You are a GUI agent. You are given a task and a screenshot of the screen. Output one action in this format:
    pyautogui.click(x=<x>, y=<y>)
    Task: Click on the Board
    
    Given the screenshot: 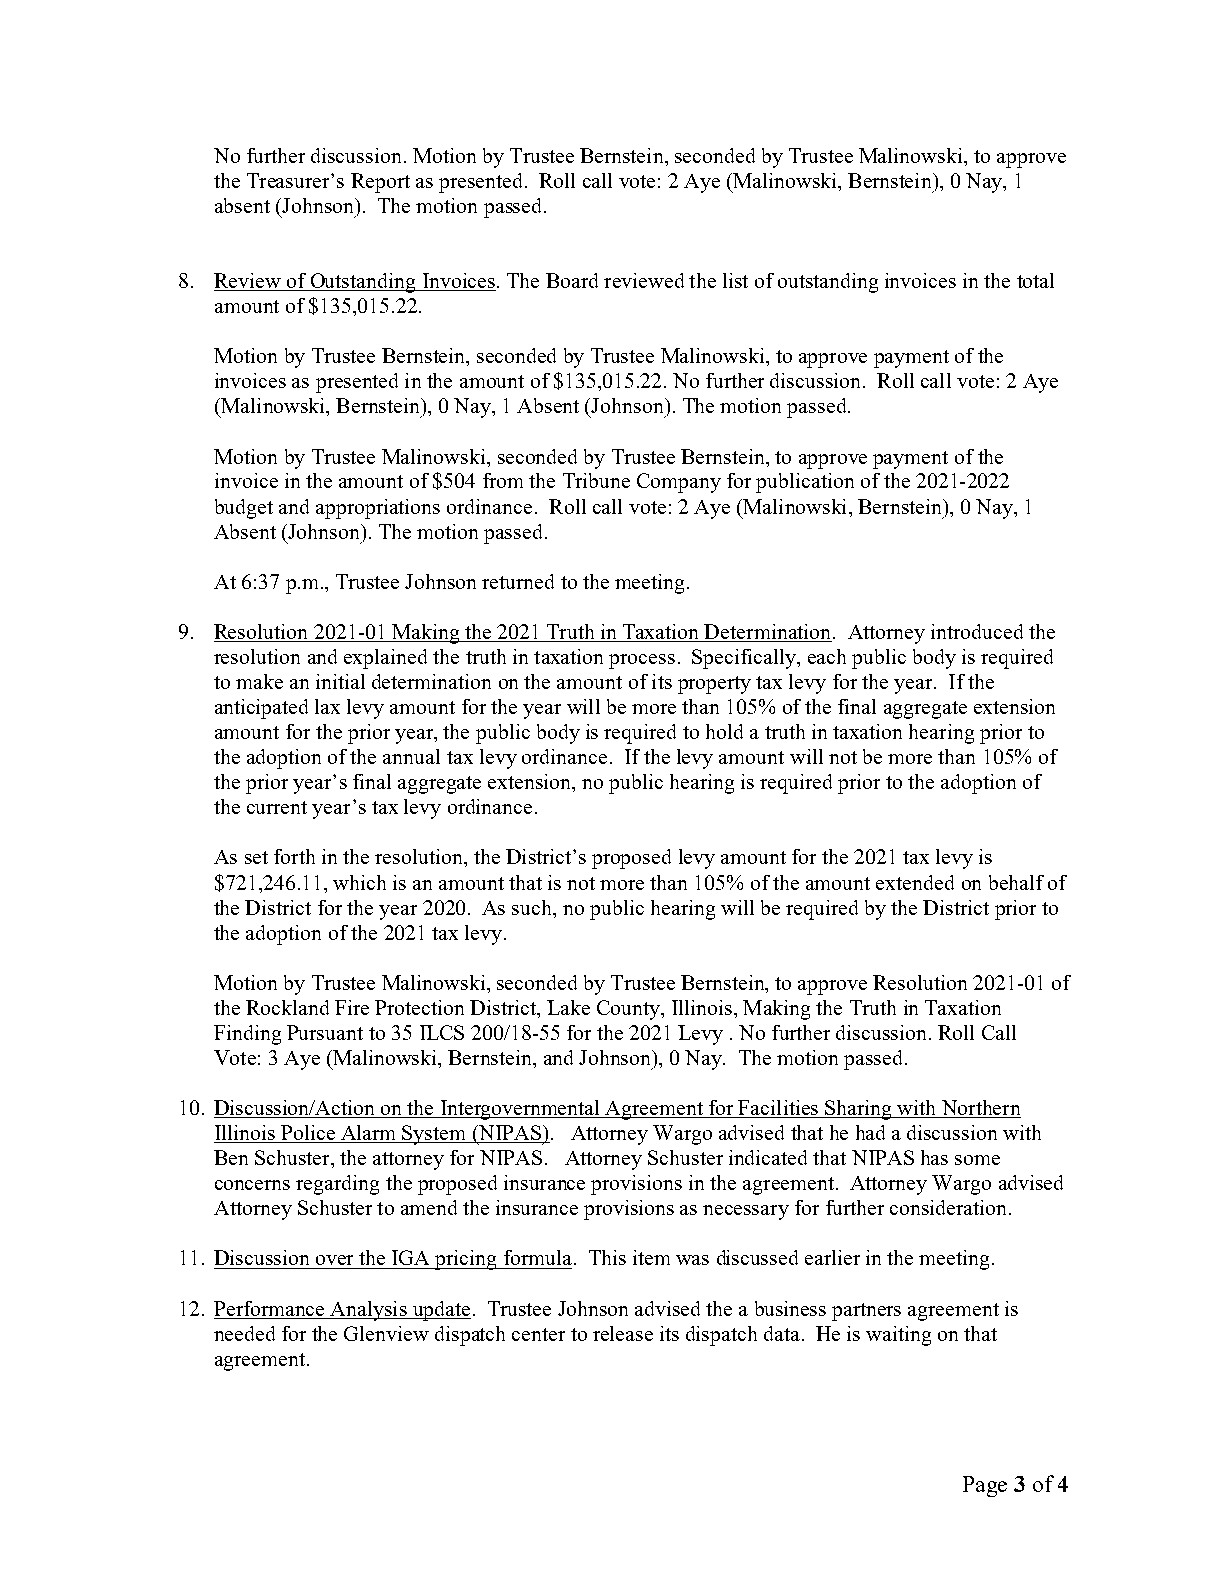 What is the action you would take?
    pyautogui.click(x=572, y=280)
